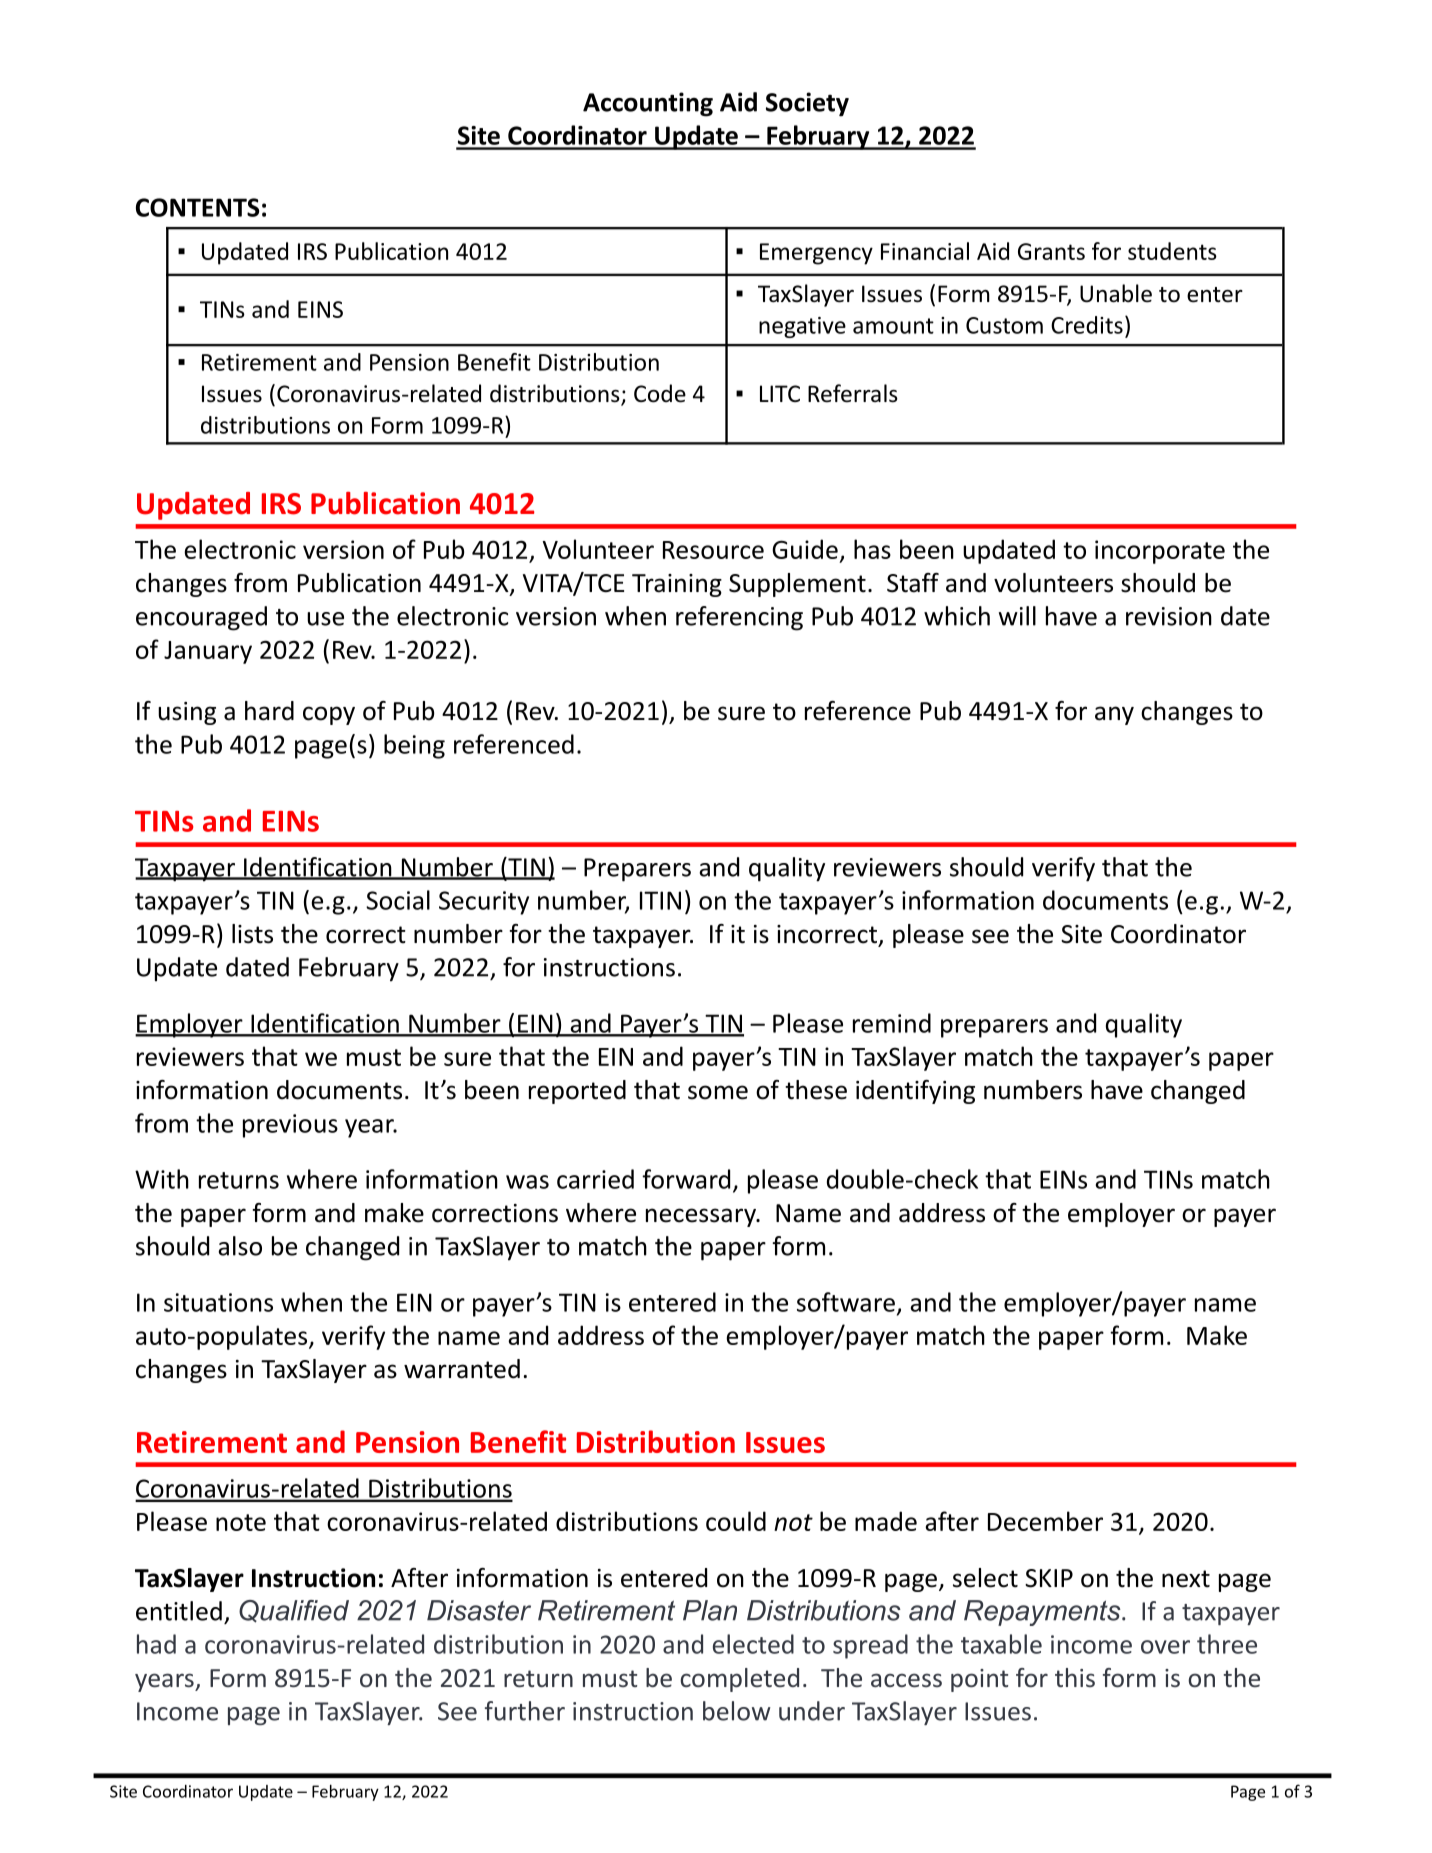 This screenshot has height=1853, width=1432. What do you see at coordinates (1051, 251) in the screenshot?
I see `Grants` at bounding box center [1051, 251].
